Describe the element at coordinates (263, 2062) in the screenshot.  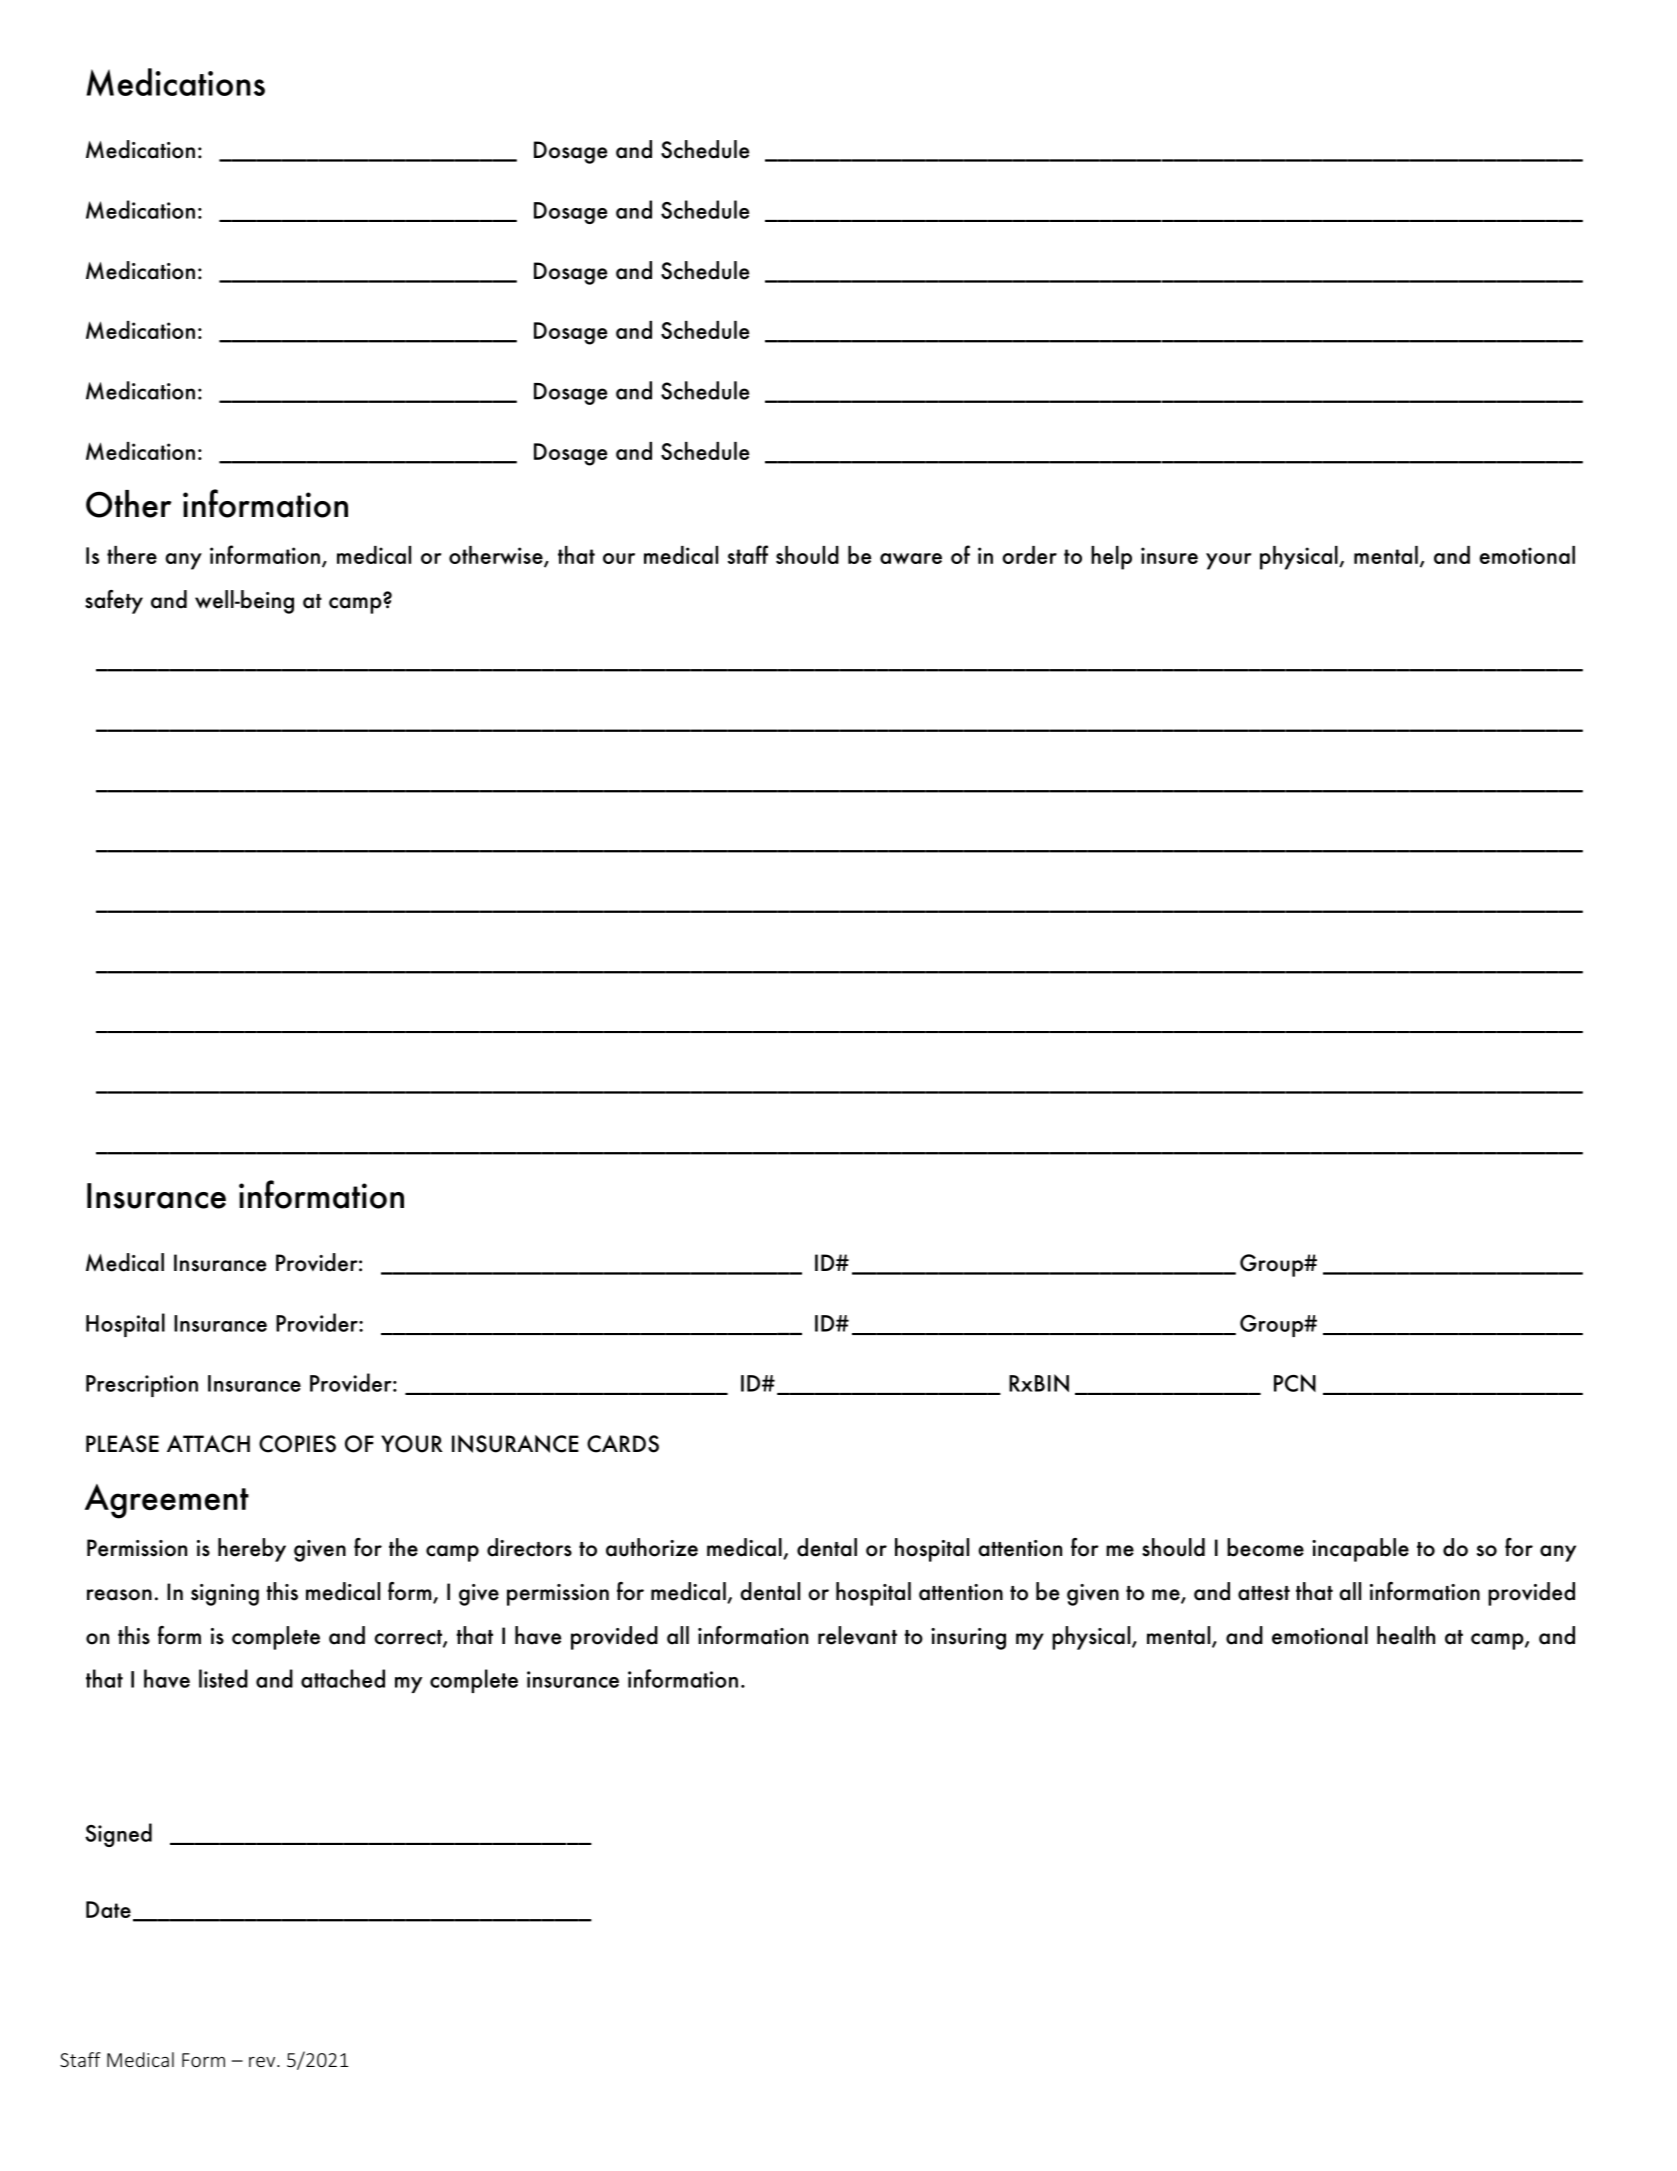
I see `rev` at that location.
